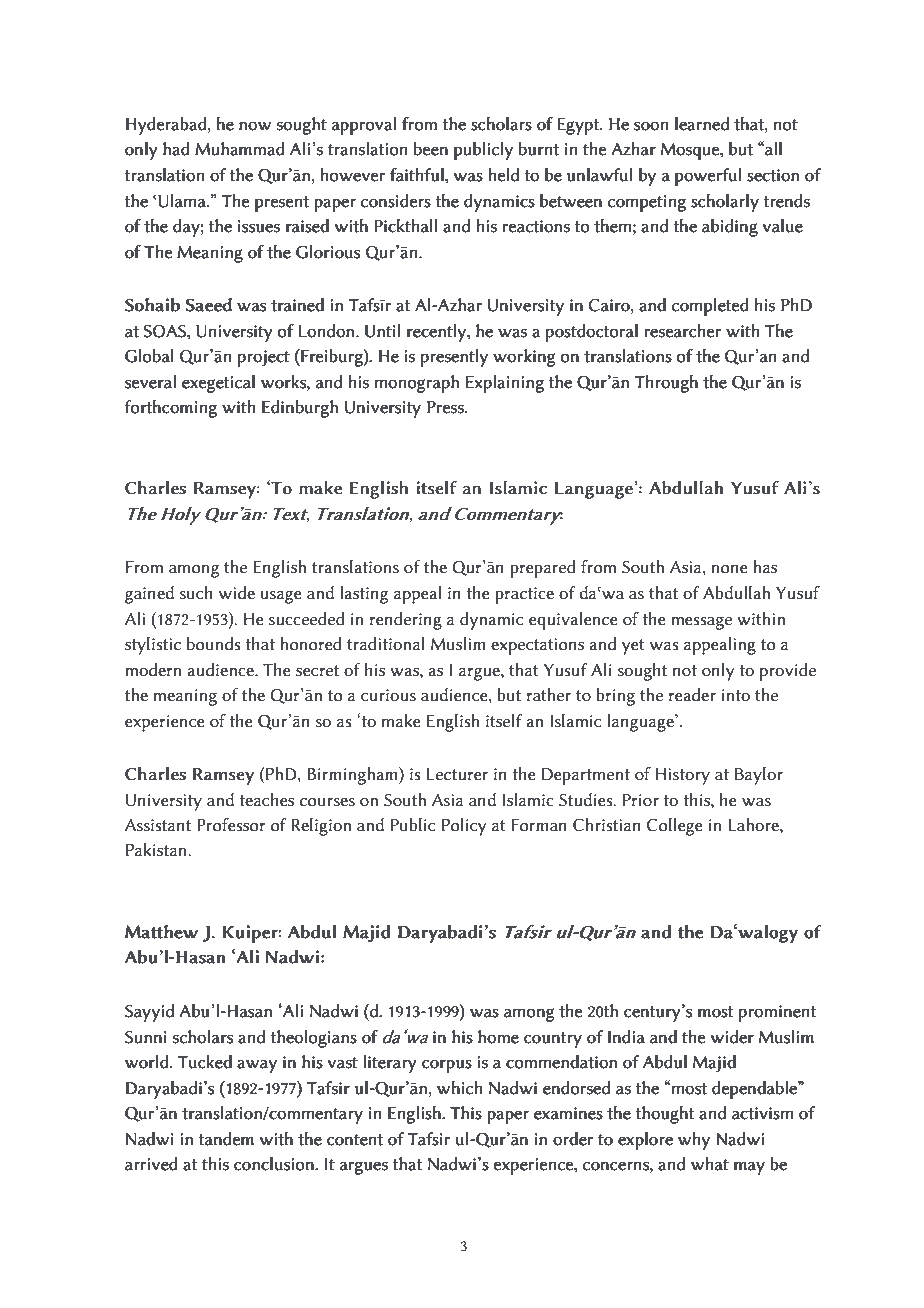 This screenshot has width=924, height=1308. What do you see at coordinates (226, 1139) in the screenshot?
I see `tandem` at bounding box center [226, 1139].
